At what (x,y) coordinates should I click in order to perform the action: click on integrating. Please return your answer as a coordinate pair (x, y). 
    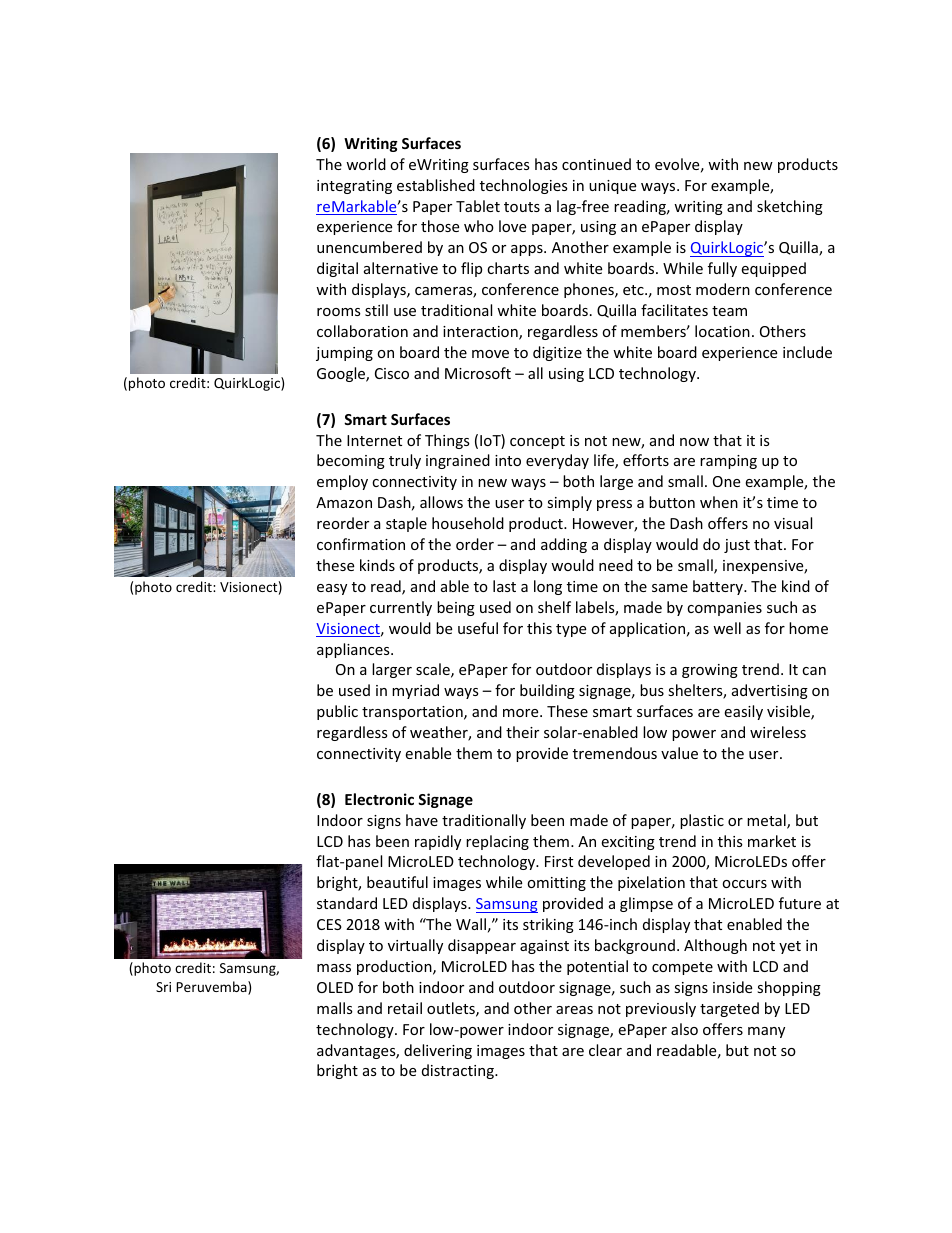
    Looking at the image, I should click on (354, 187).
